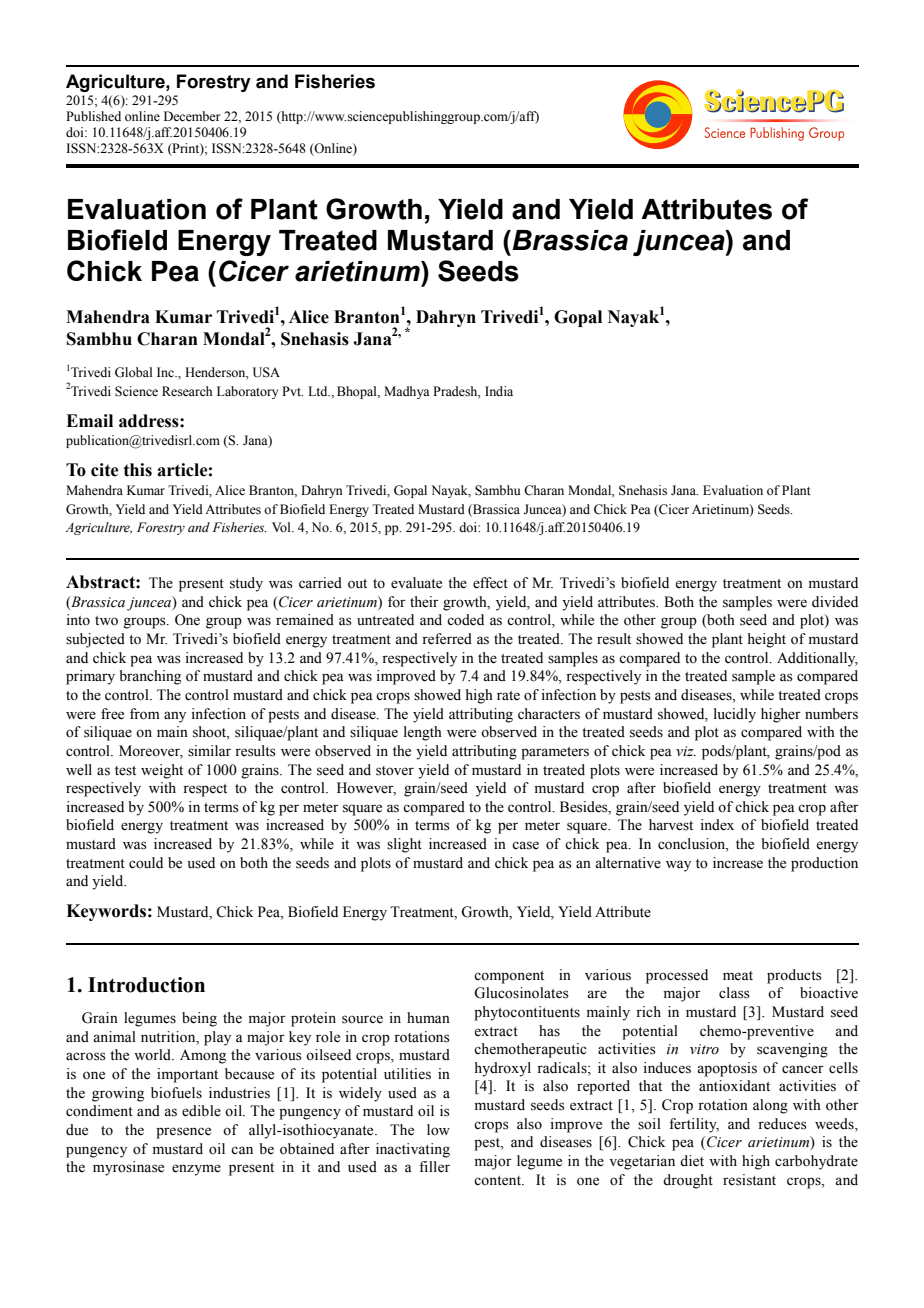  Describe the element at coordinates (162, 771) in the screenshot. I see `weight` at that location.
